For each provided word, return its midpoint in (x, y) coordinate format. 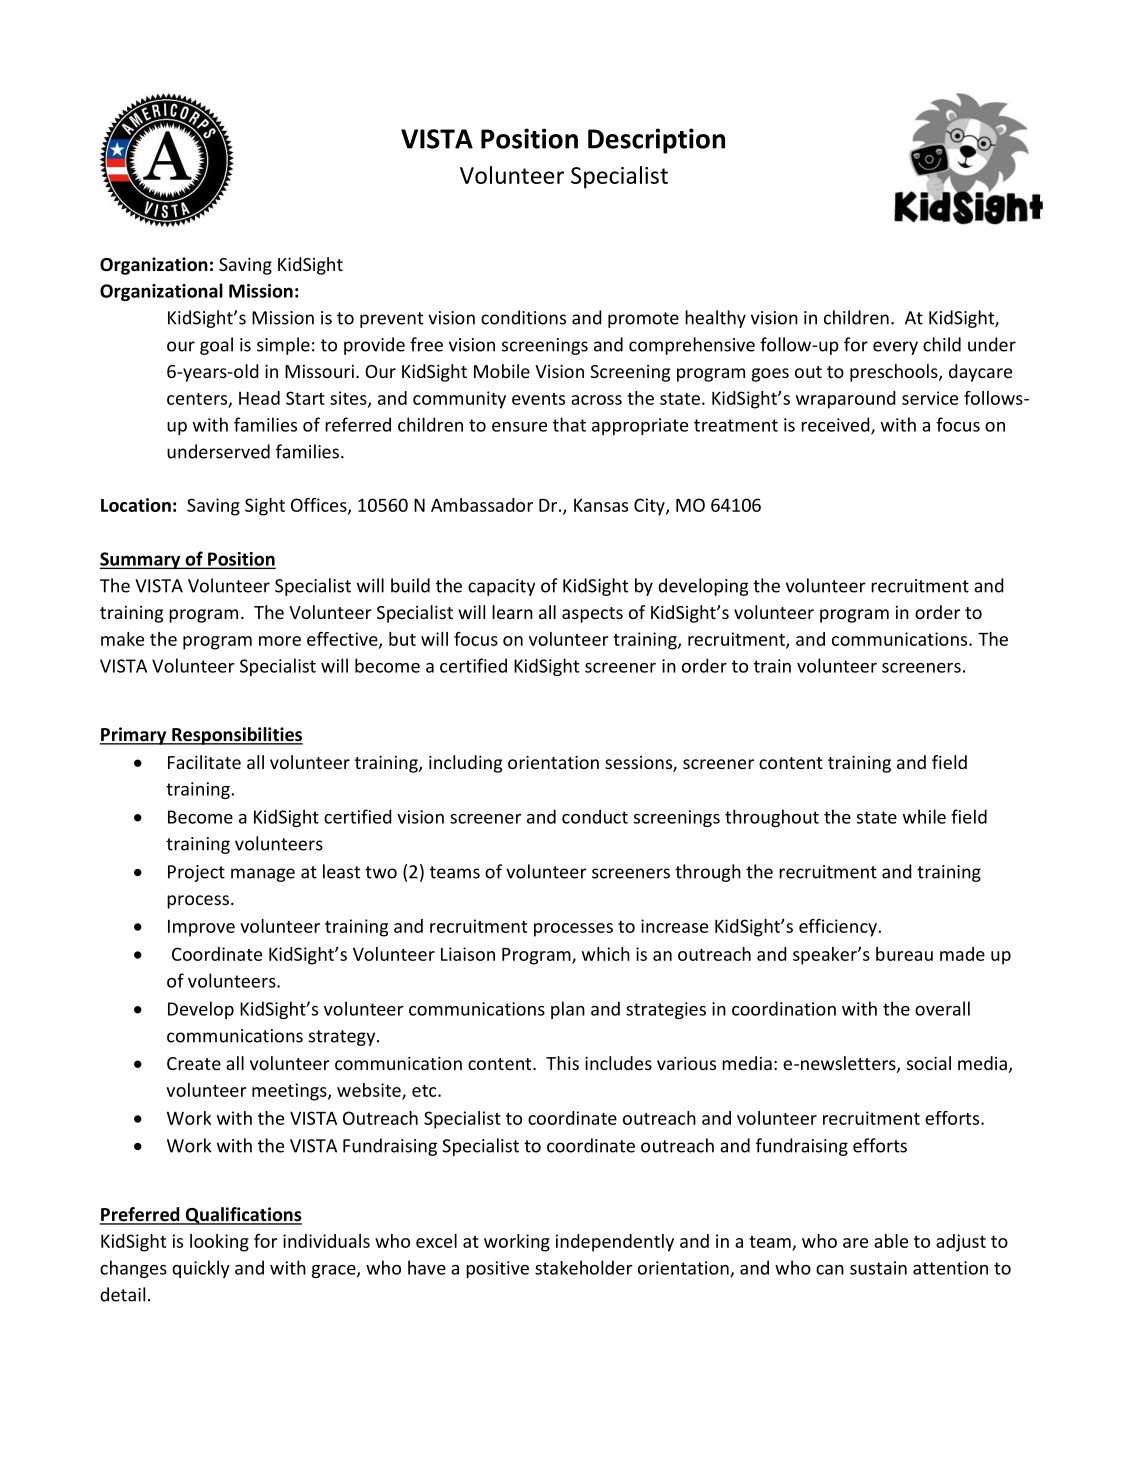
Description (656, 141)
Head (259, 398)
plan (568, 1010)
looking (219, 1243)
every (895, 348)
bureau (904, 954)
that (569, 424)
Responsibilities (236, 736)
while (924, 816)
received (836, 425)
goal (216, 346)
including (465, 764)
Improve (201, 928)
